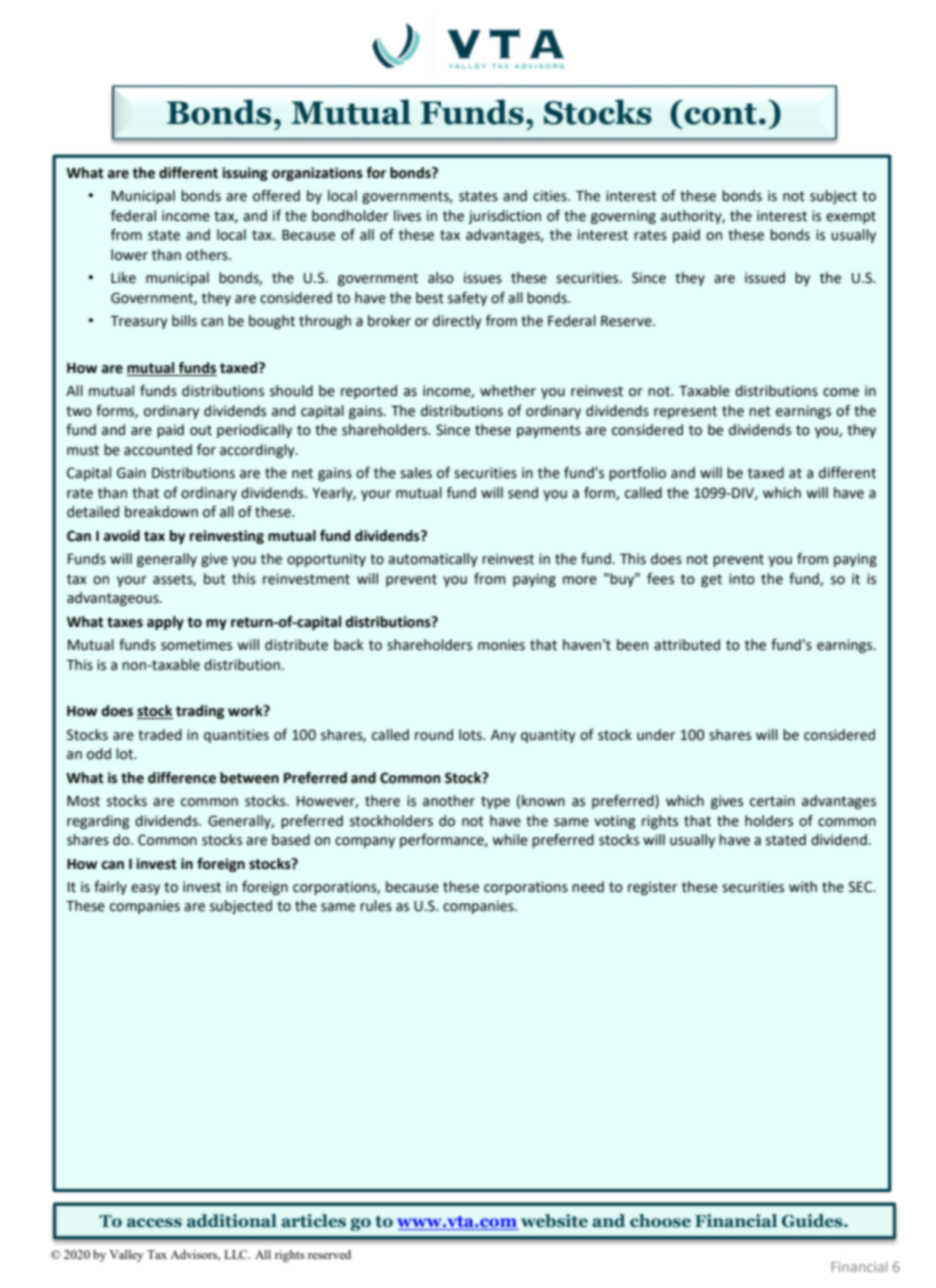 The height and width of the screenshot is (1288, 936). Describe the element at coordinates (154, 1223) in the screenshot. I see `access` at that location.
